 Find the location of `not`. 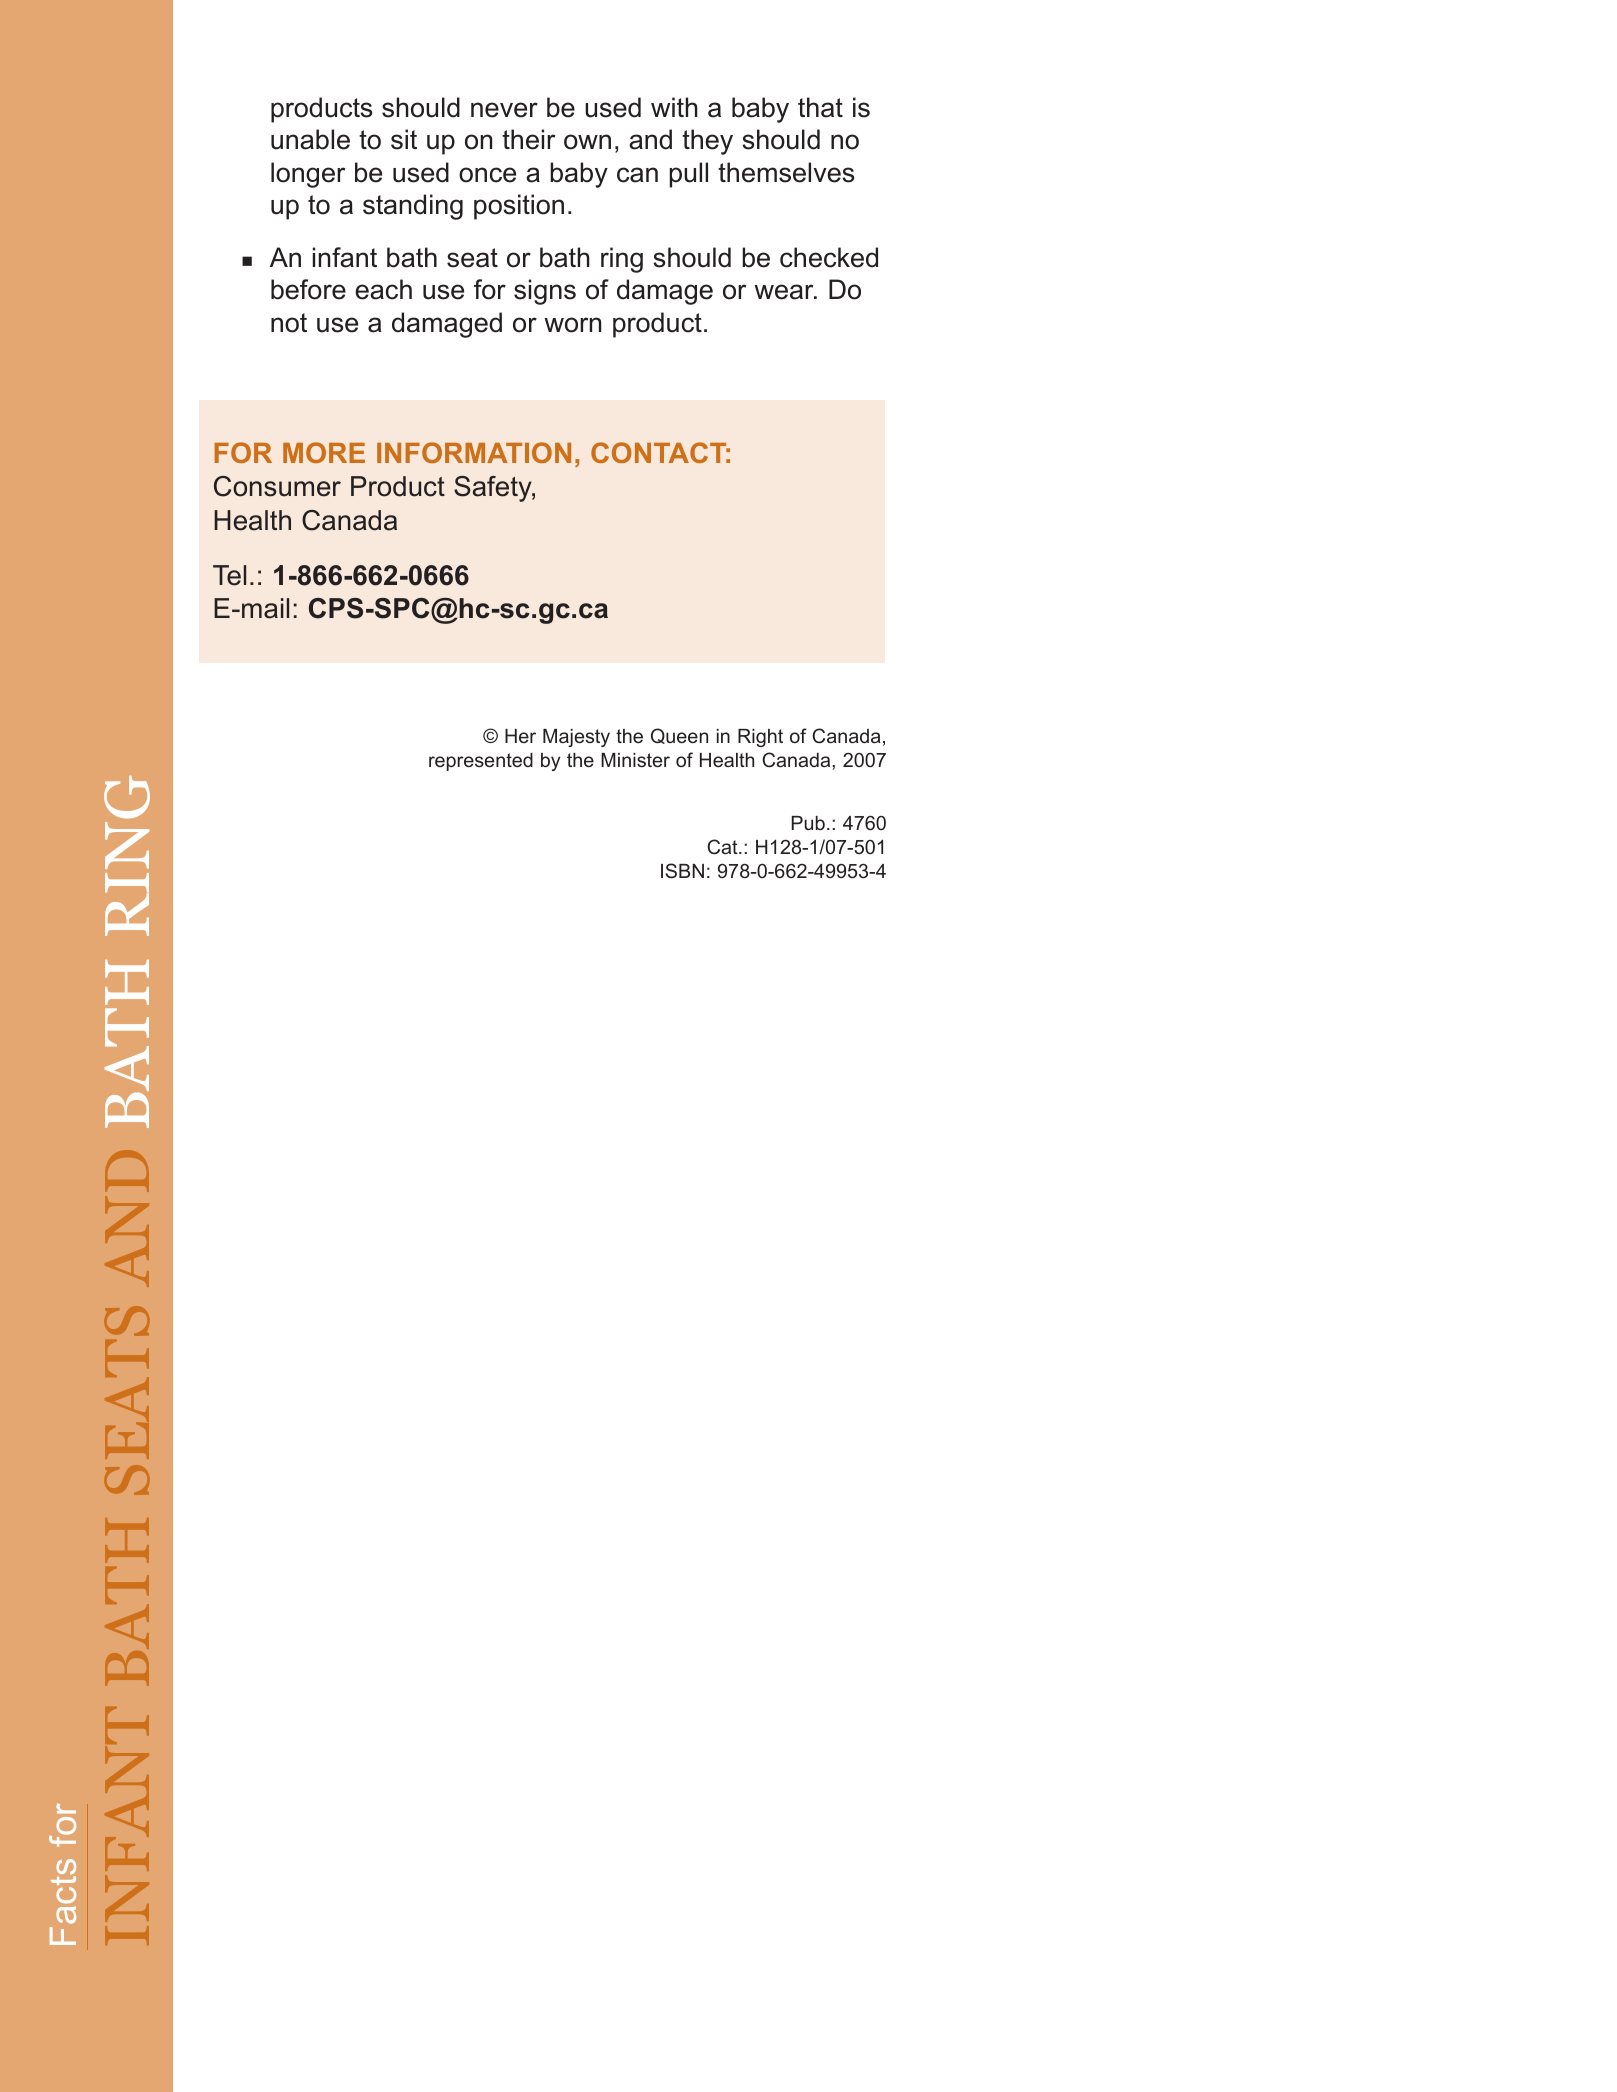

not is located at coordinates (289, 323).
